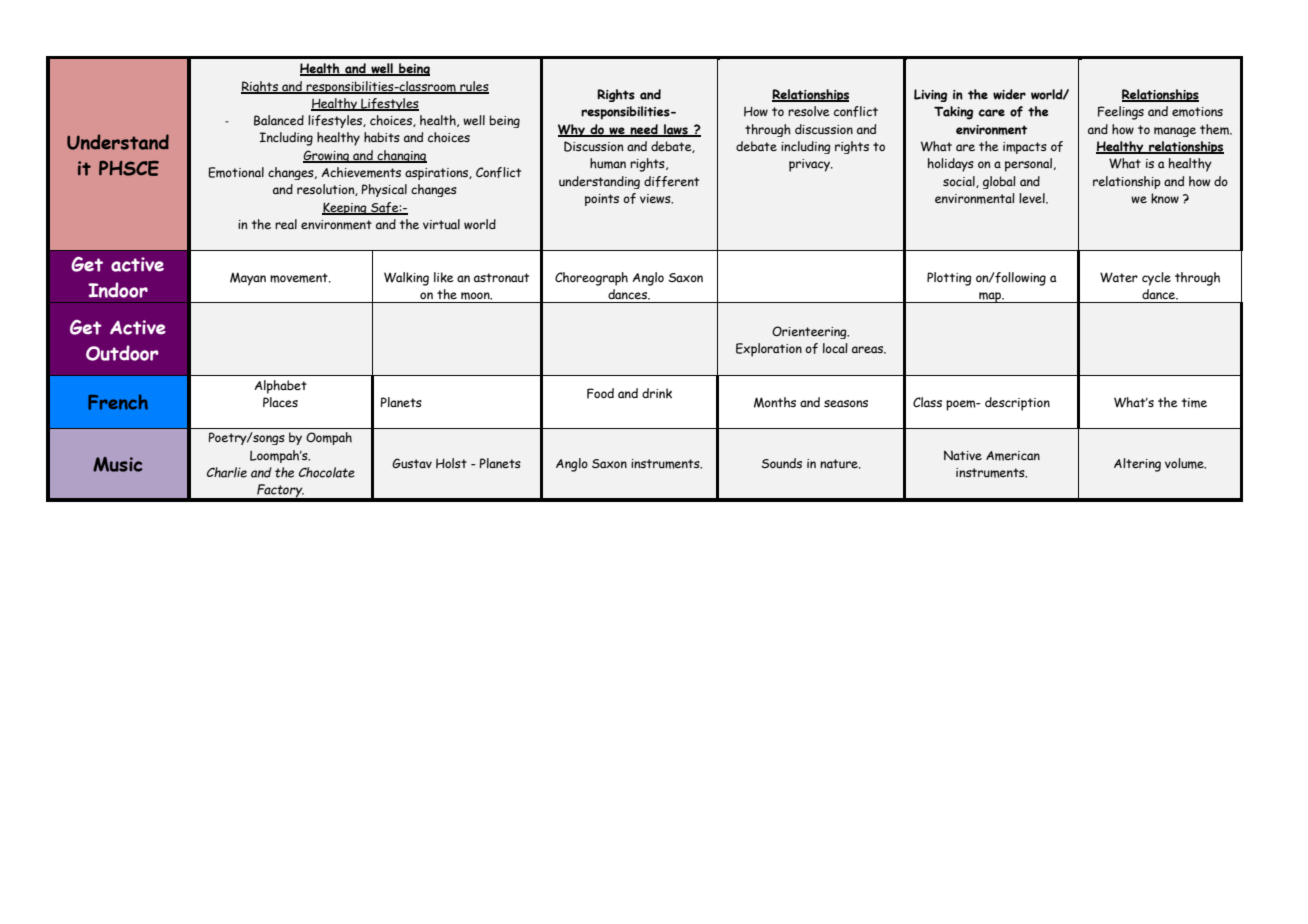 The image size is (1308, 924). I want to click on Outdoor, so click(122, 353).
